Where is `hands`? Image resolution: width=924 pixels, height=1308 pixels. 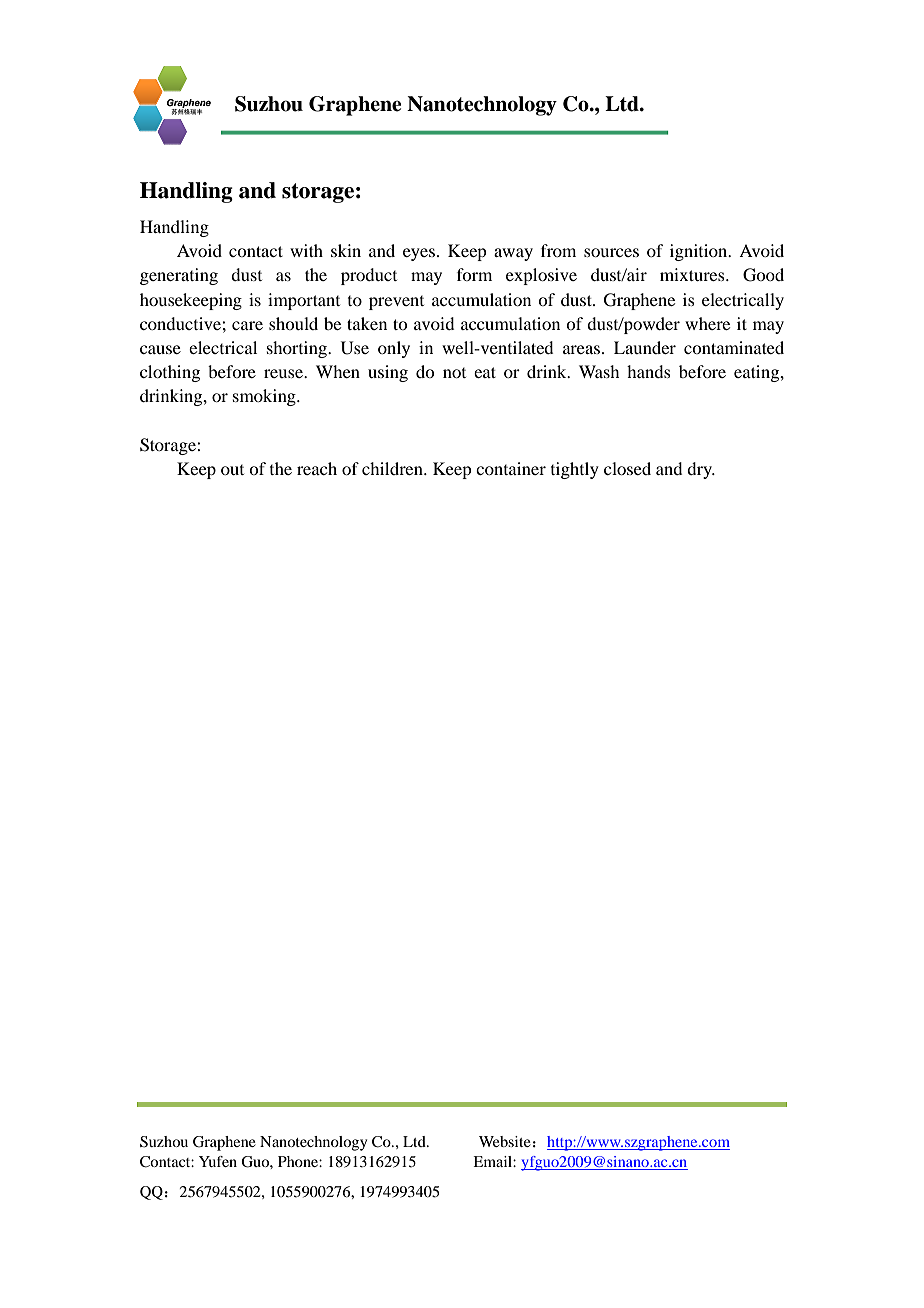 hands is located at coordinates (649, 371).
